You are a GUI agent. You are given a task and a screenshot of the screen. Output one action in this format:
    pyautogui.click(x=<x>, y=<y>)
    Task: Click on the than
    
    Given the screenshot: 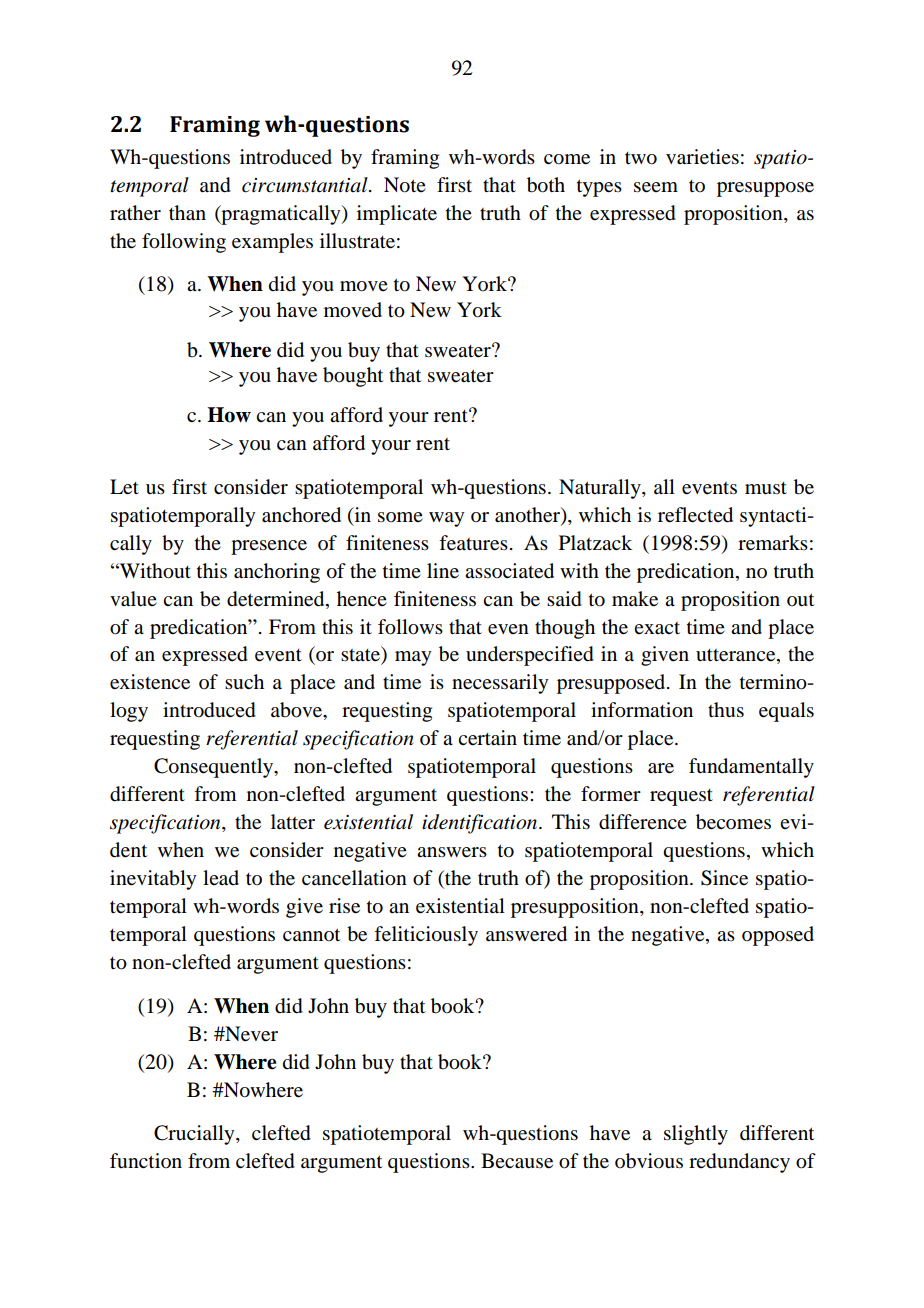 What is the action you would take?
    pyautogui.click(x=187, y=213)
